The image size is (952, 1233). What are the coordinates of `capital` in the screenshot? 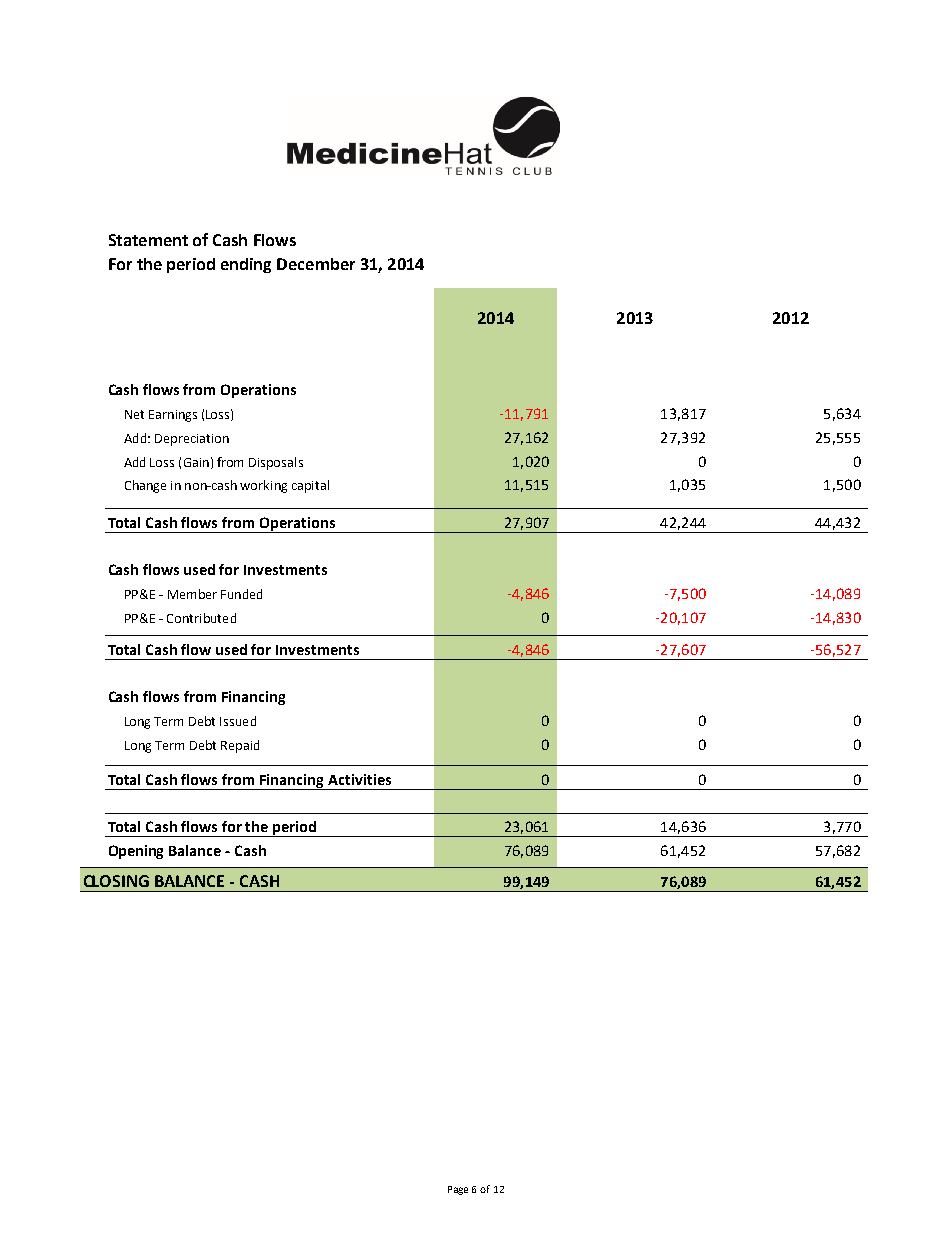 It's located at (310, 486).
